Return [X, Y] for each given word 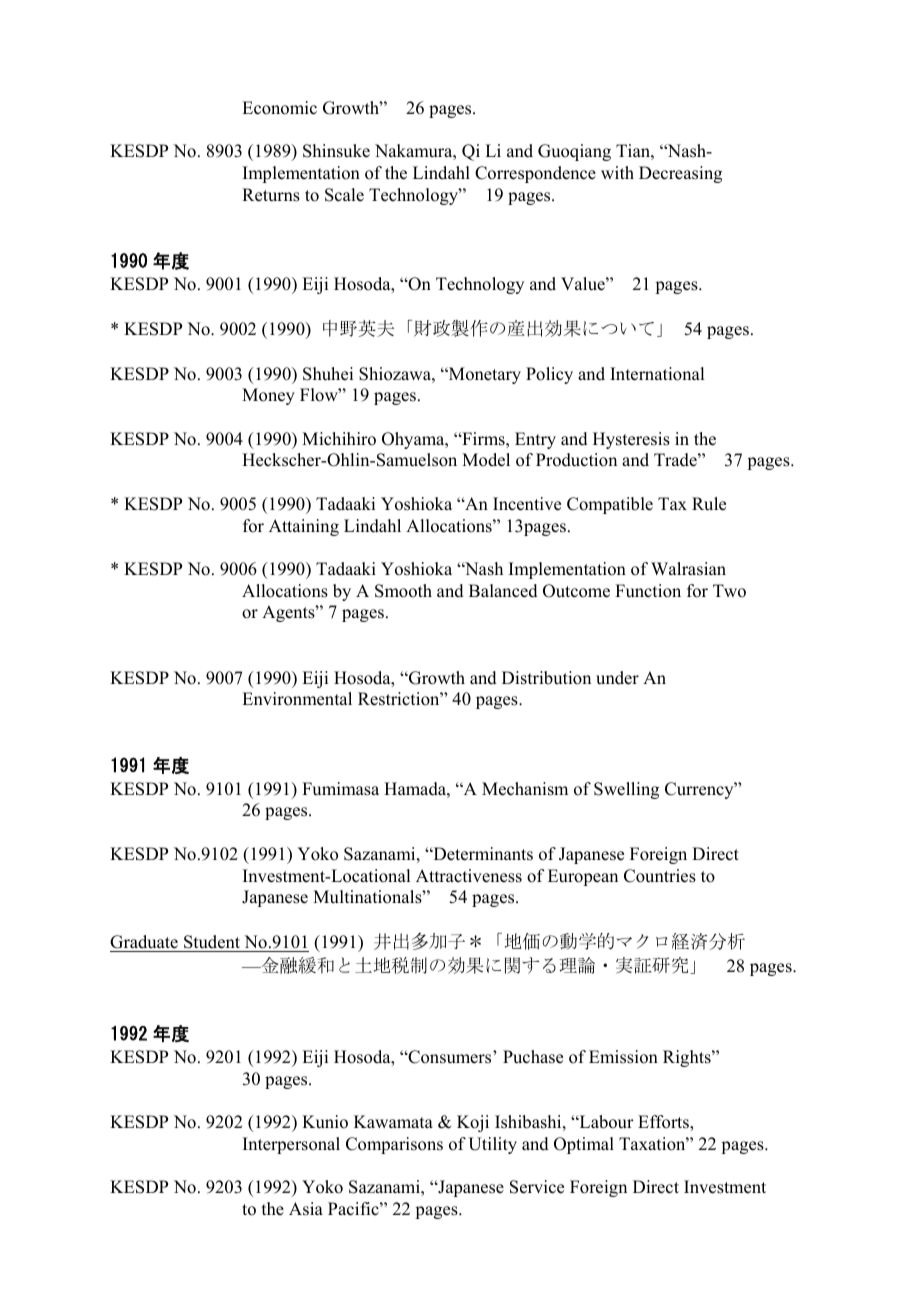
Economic [279, 108]
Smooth [403, 591]
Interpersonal [291, 1145]
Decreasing [680, 174]
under [617, 678]
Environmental [297, 699]
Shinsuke [336, 151]
